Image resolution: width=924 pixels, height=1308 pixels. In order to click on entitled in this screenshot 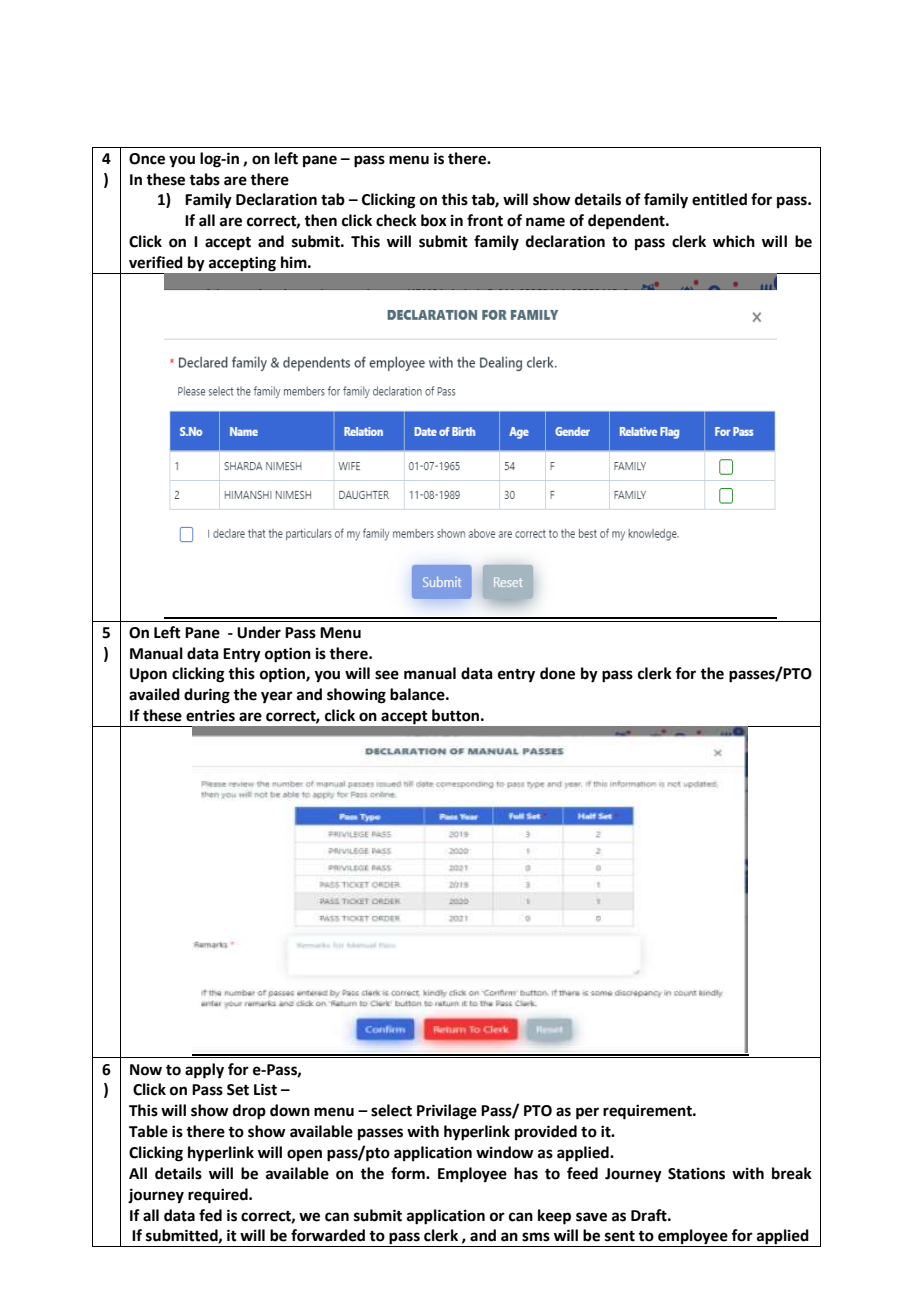, I will do `click(719, 199)`.
